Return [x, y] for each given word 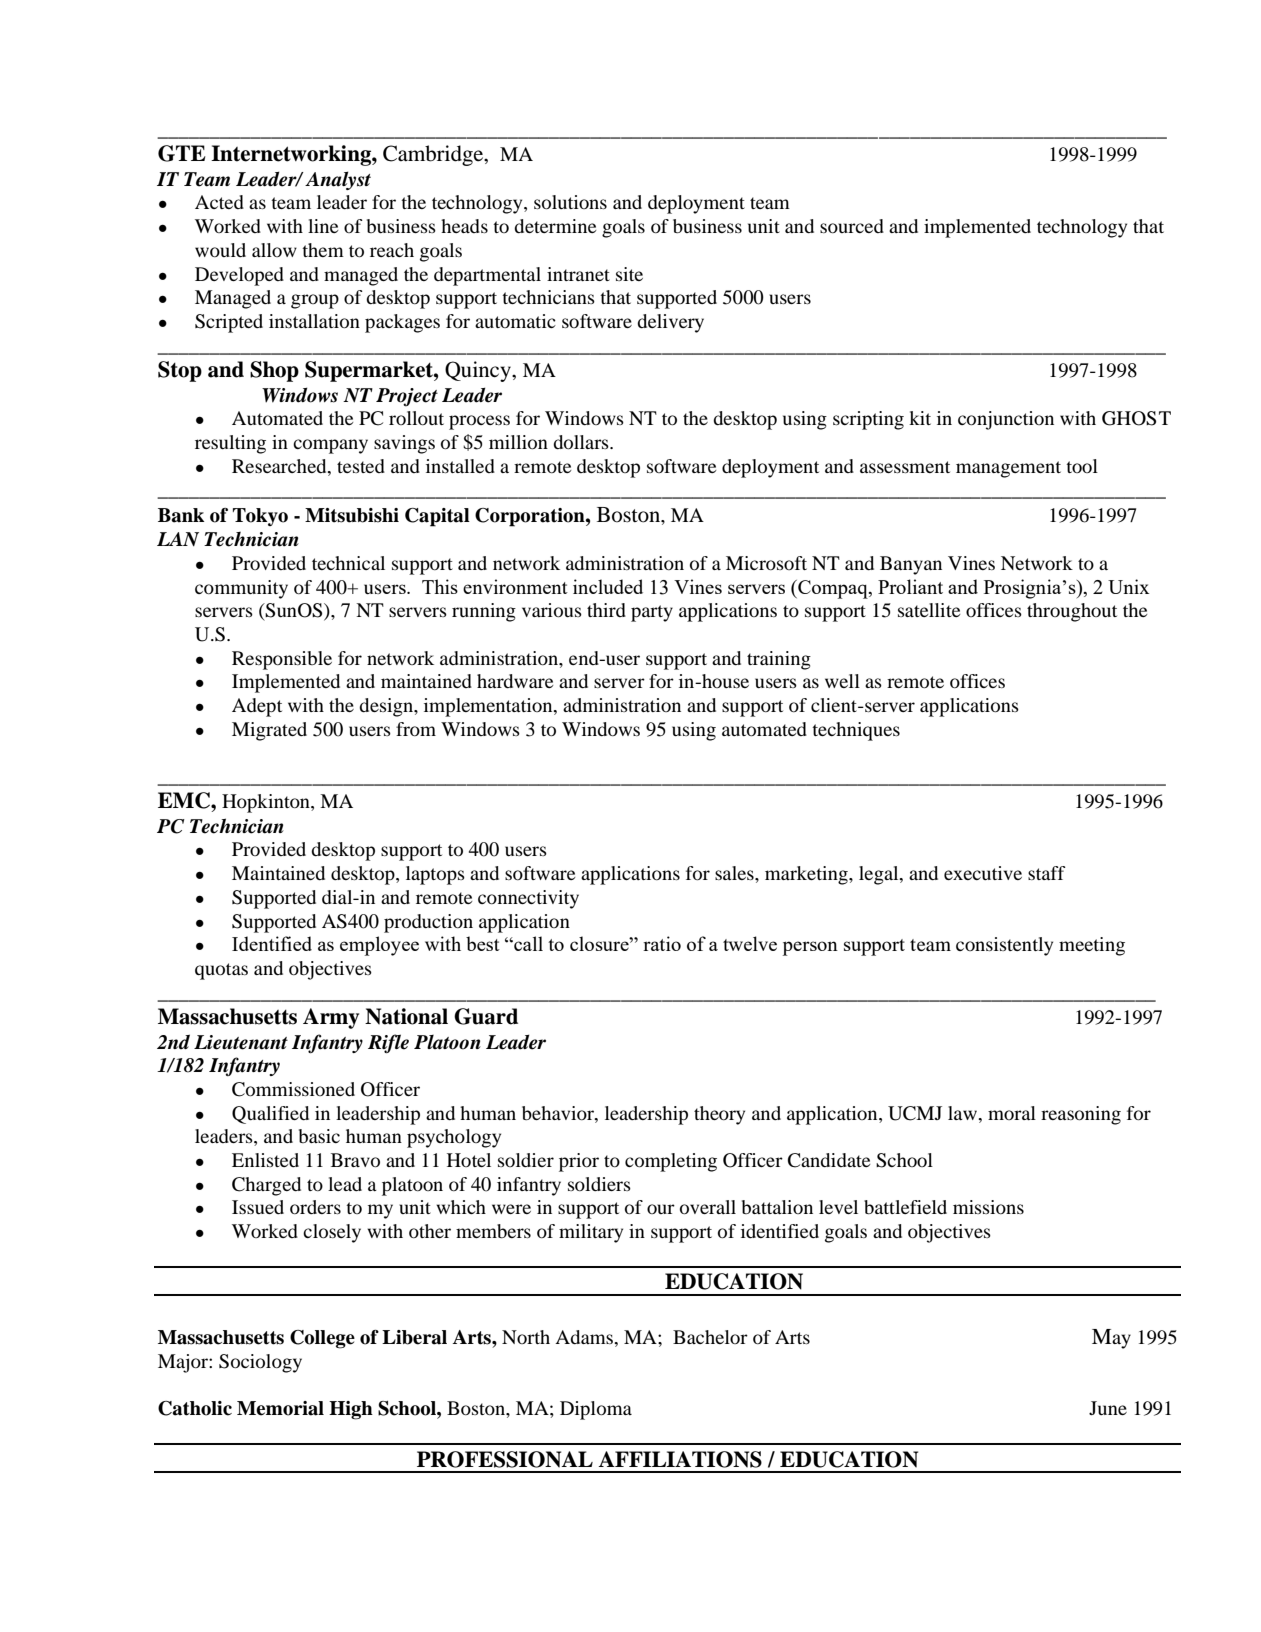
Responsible [282, 660]
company [330, 446]
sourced [852, 226]
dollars [582, 442]
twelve [750, 943]
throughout [1072, 612]
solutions [570, 202]
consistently [1004, 946]
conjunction [1006, 420]
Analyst [338, 180]
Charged [266, 1186]
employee [379, 946]
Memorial [280, 1408]
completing [671, 1162]
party [652, 613]
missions [988, 1207]
